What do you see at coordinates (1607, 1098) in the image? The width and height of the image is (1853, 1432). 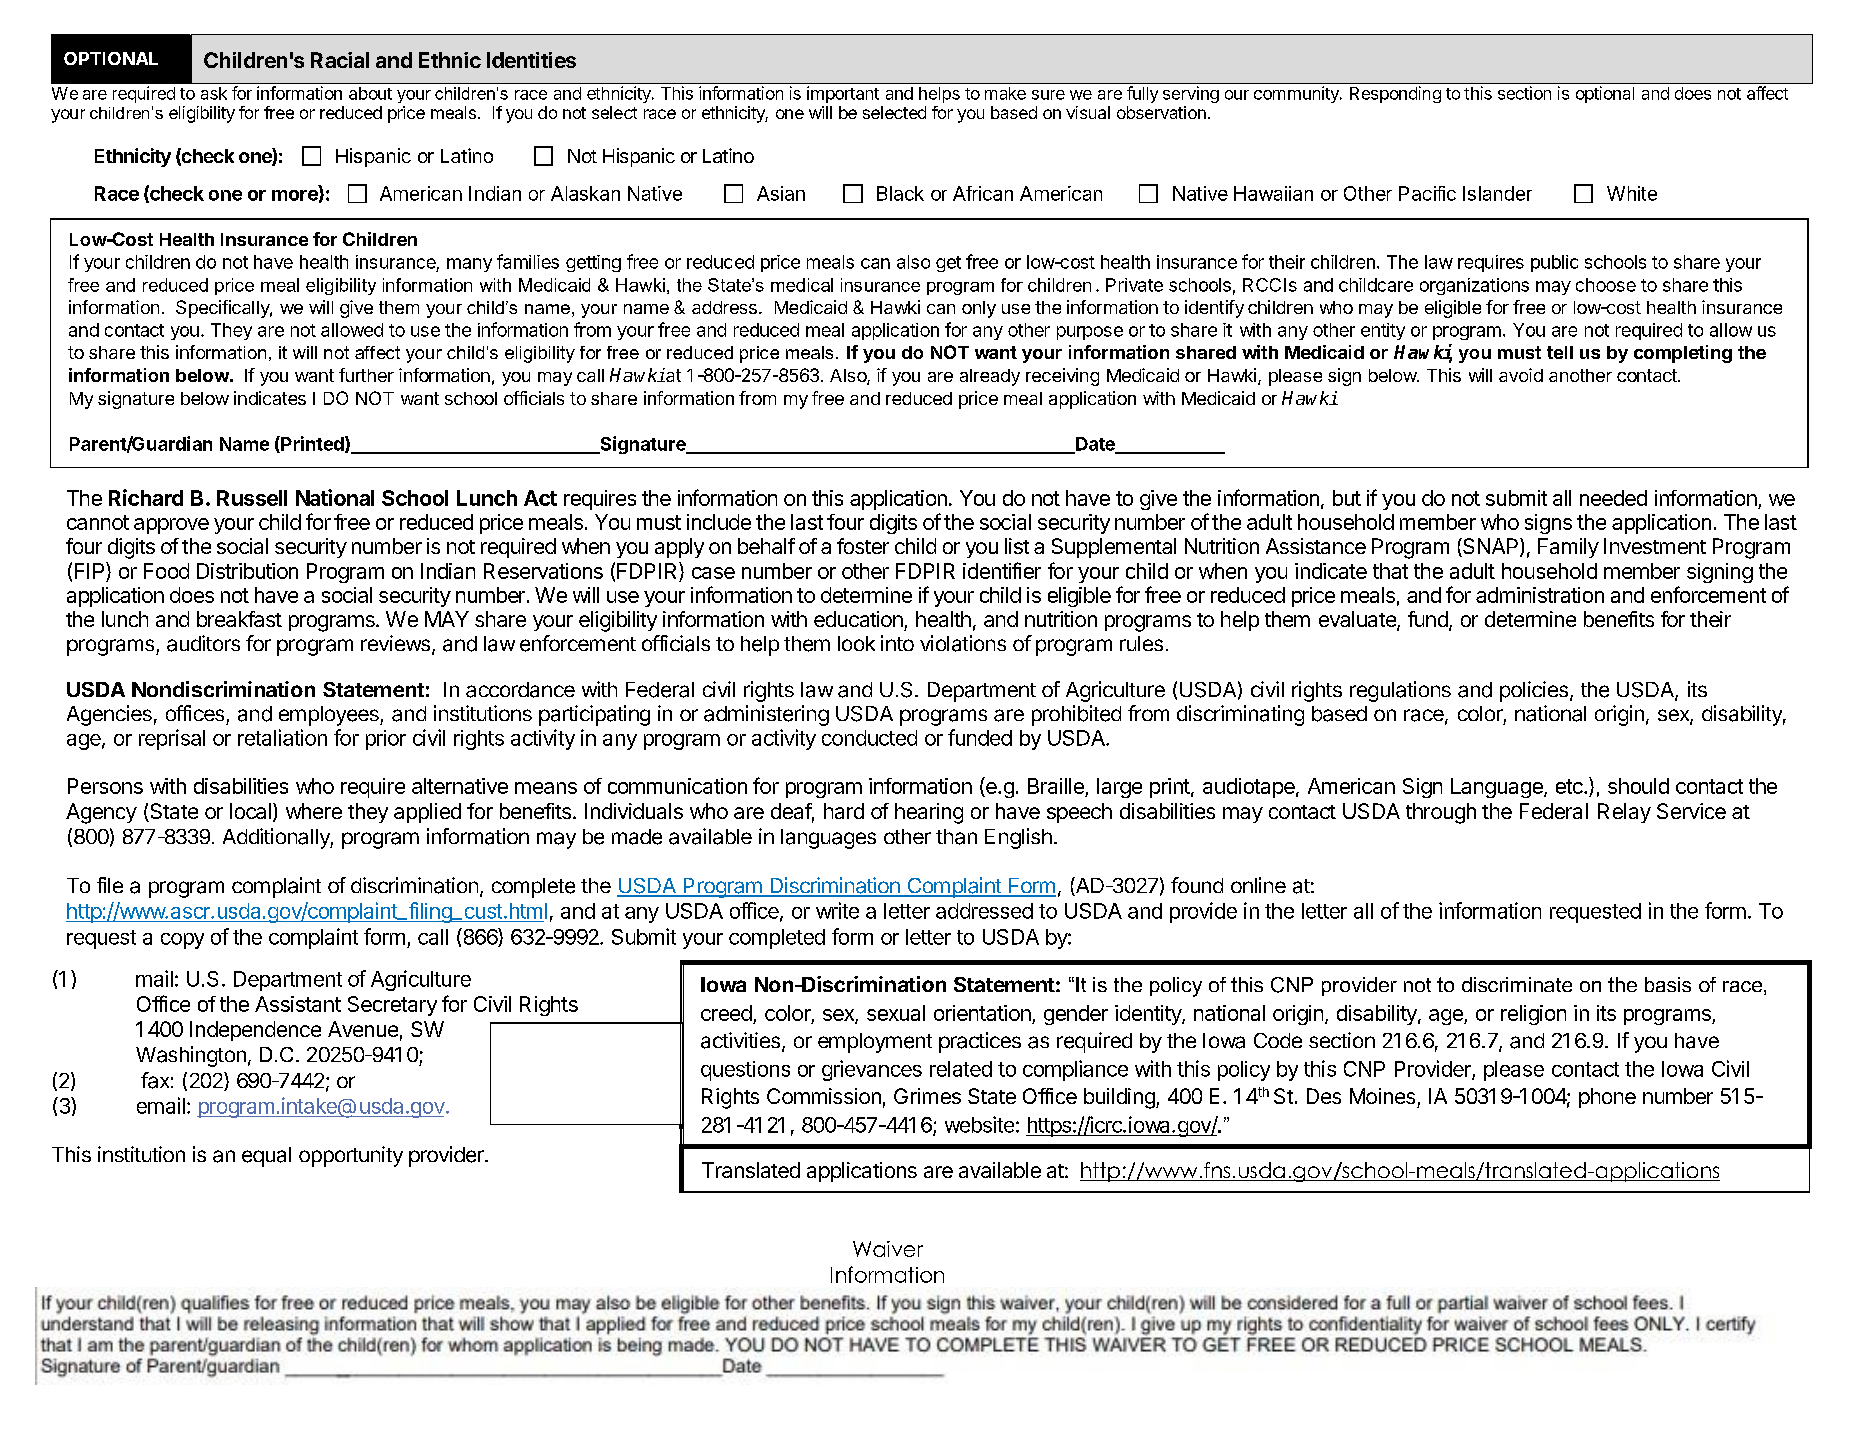 I see `phone` at bounding box center [1607, 1098].
